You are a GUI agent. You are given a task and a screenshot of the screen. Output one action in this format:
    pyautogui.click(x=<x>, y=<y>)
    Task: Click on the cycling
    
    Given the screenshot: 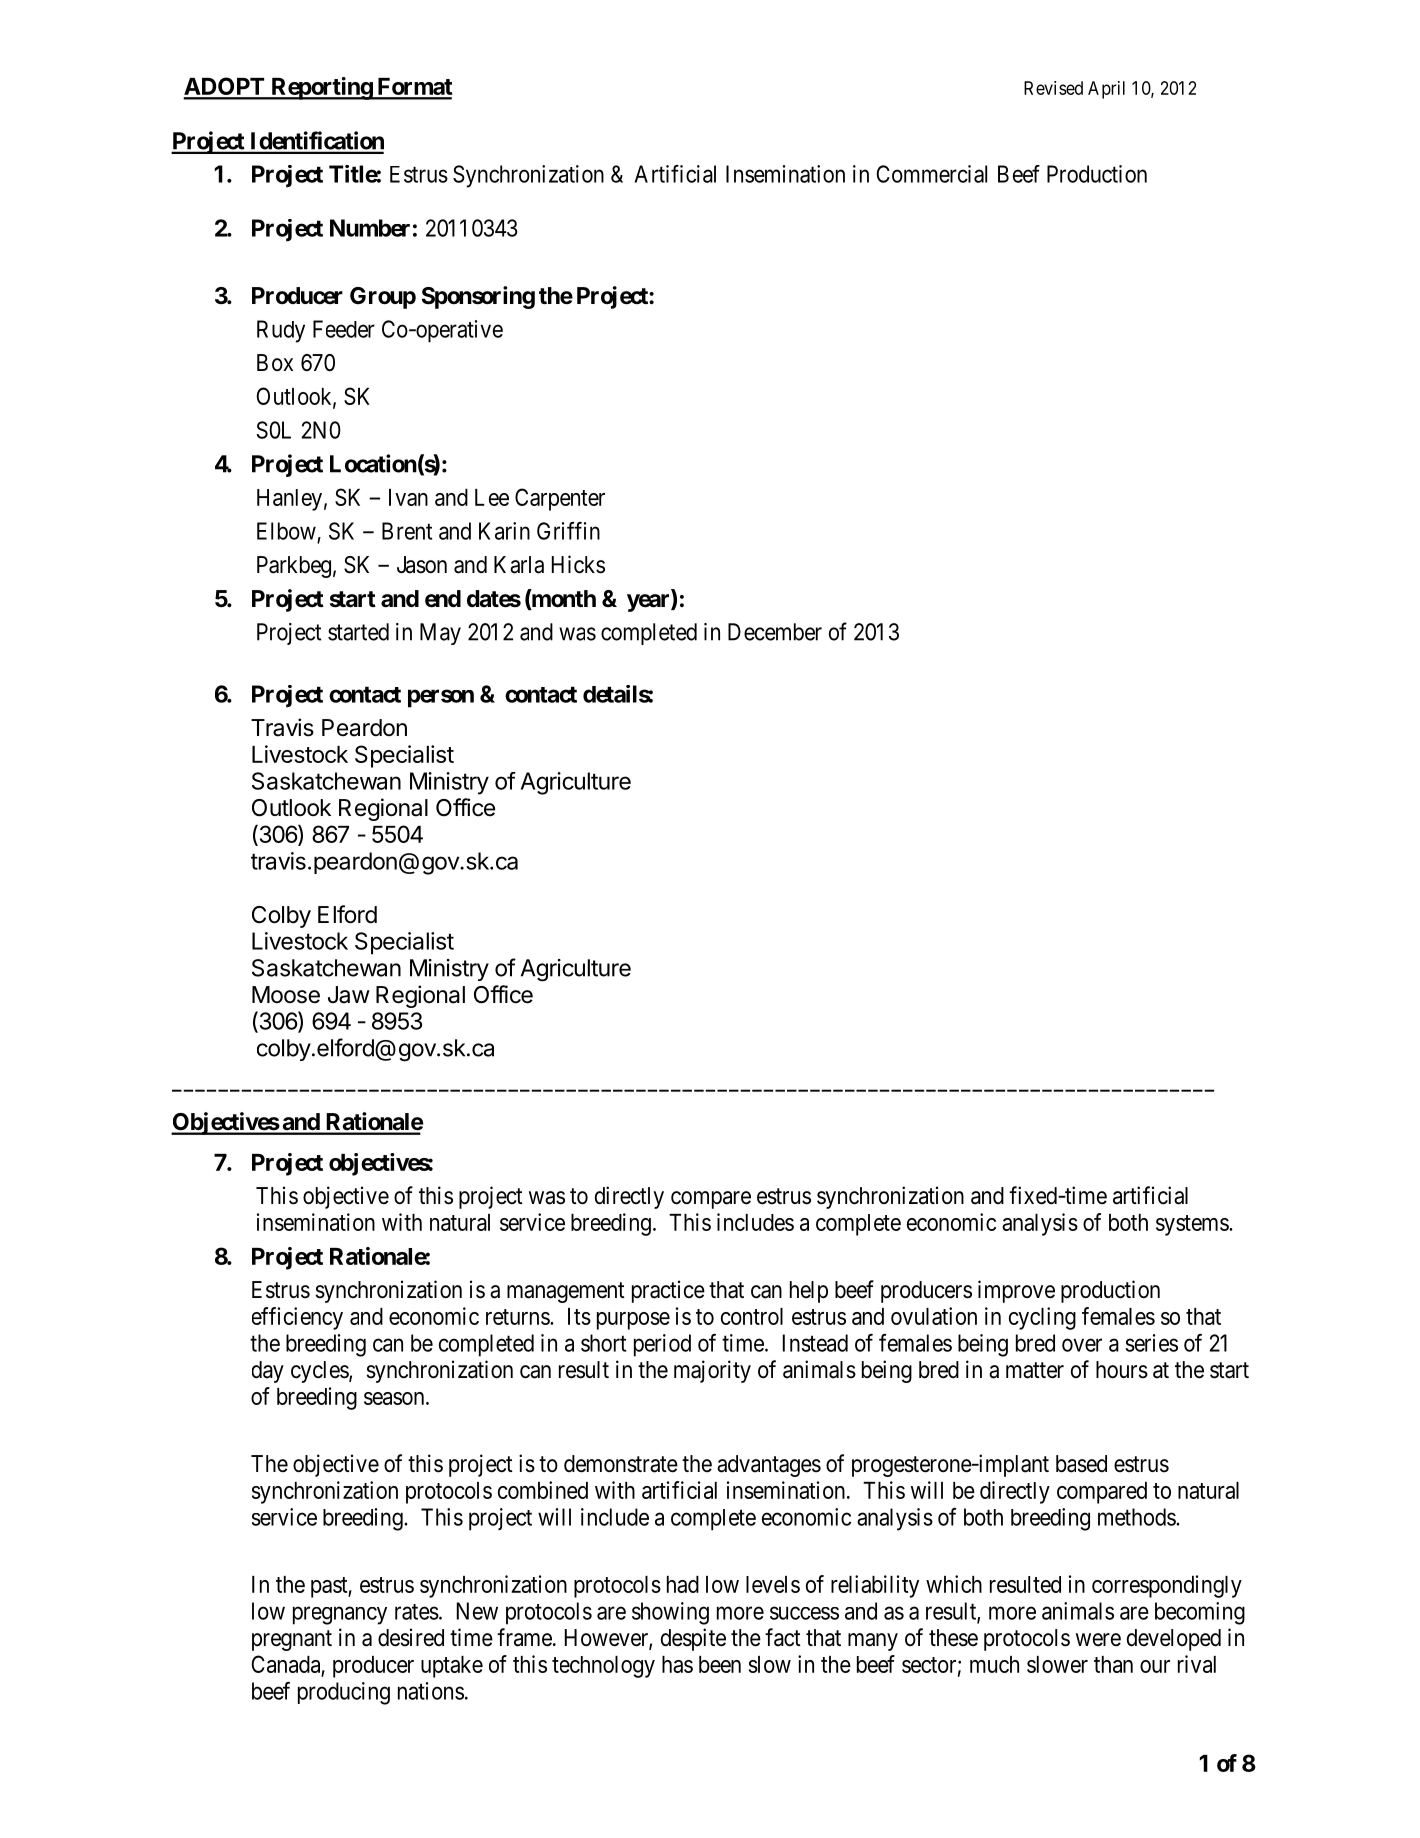 What is the action you would take?
    pyautogui.click(x=1042, y=1318)
